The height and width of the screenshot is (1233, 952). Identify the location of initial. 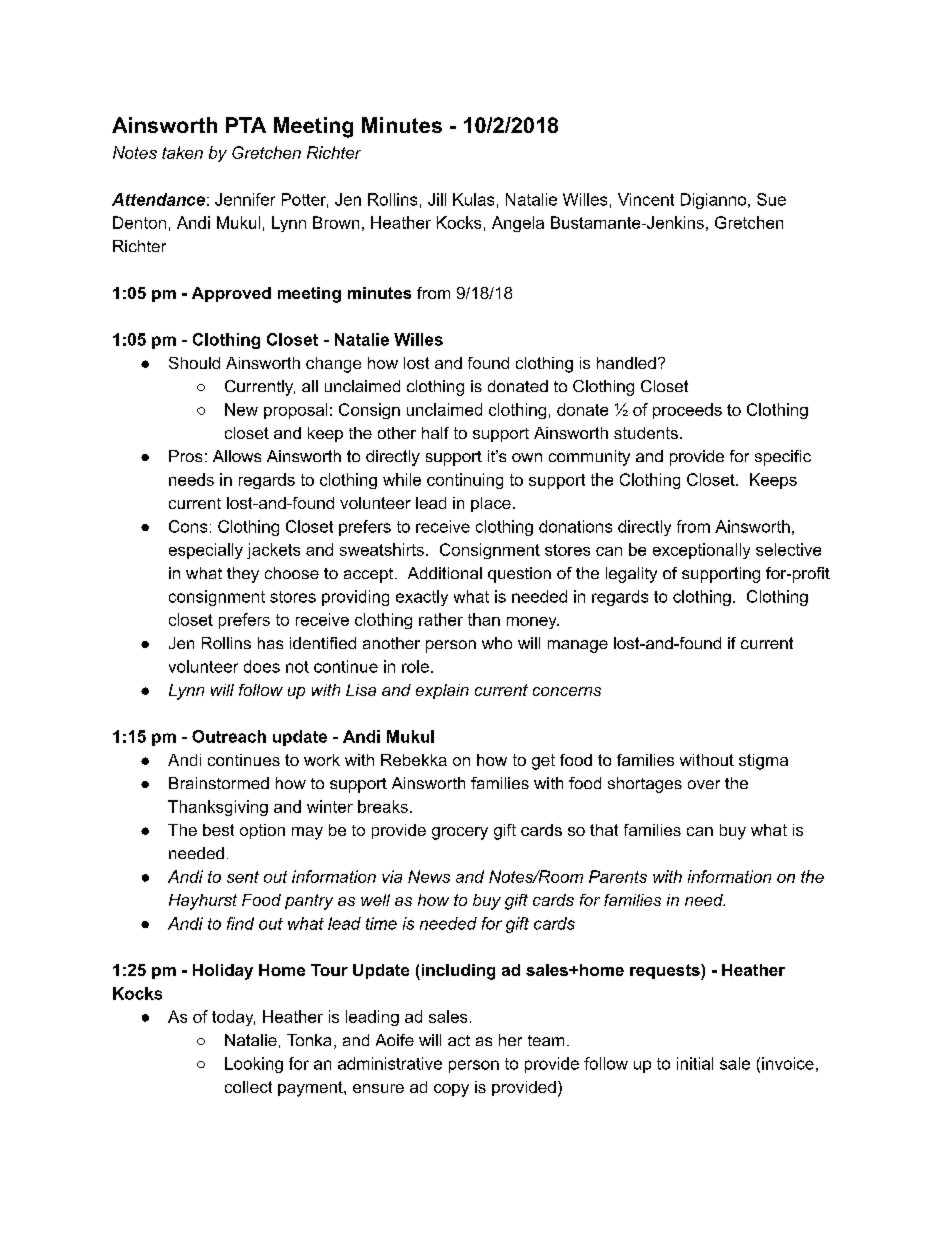
(695, 1063).
